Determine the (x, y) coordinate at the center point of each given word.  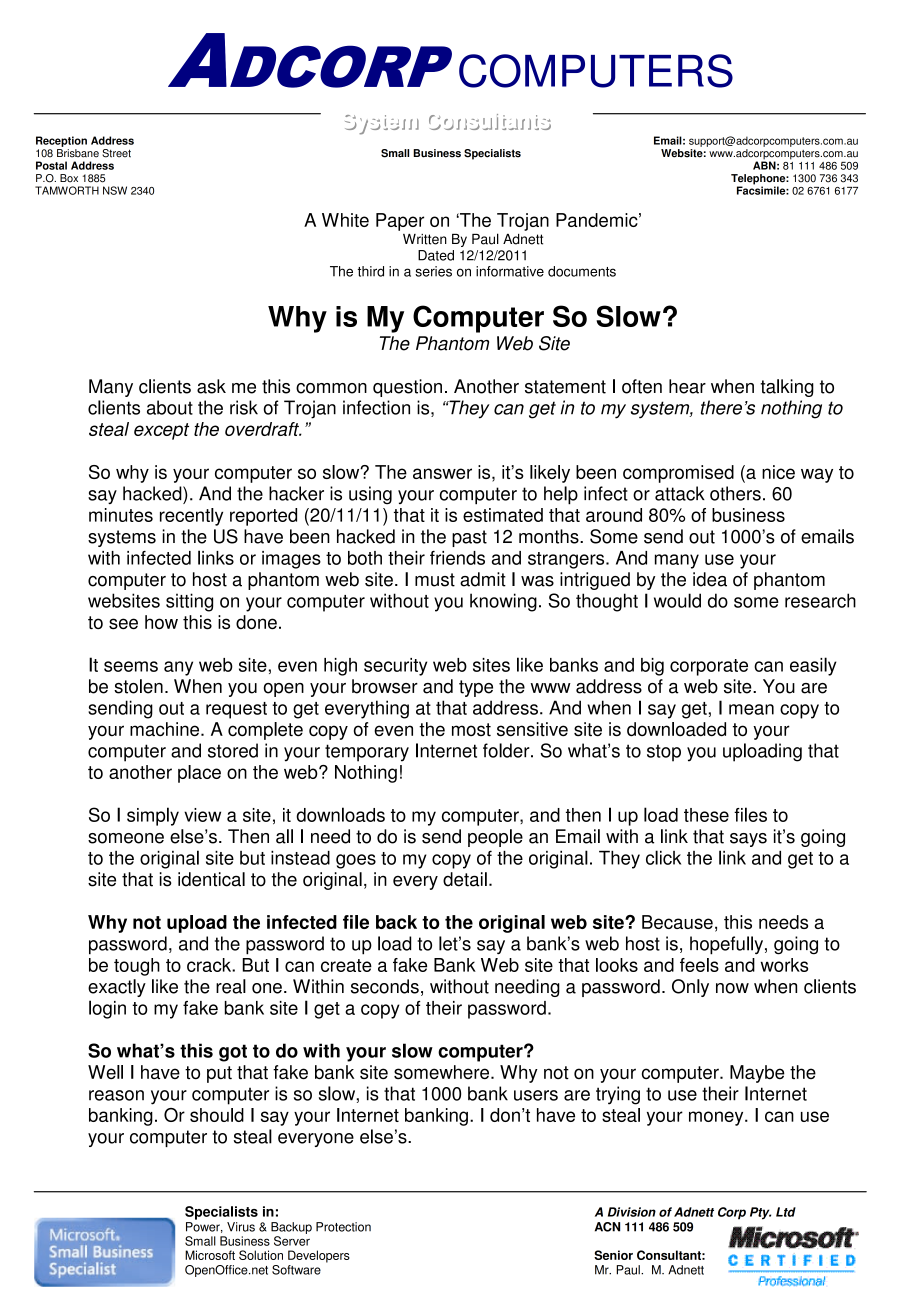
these (706, 815)
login (107, 1009)
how (161, 622)
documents (582, 271)
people (495, 838)
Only (690, 988)
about (170, 407)
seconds (385, 986)
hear (687, 386)
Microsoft (210, 1255)
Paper (400, 222)
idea (710, 579)
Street (116, 153)
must (435, 580)
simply (153, 816)
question (407, 388)
